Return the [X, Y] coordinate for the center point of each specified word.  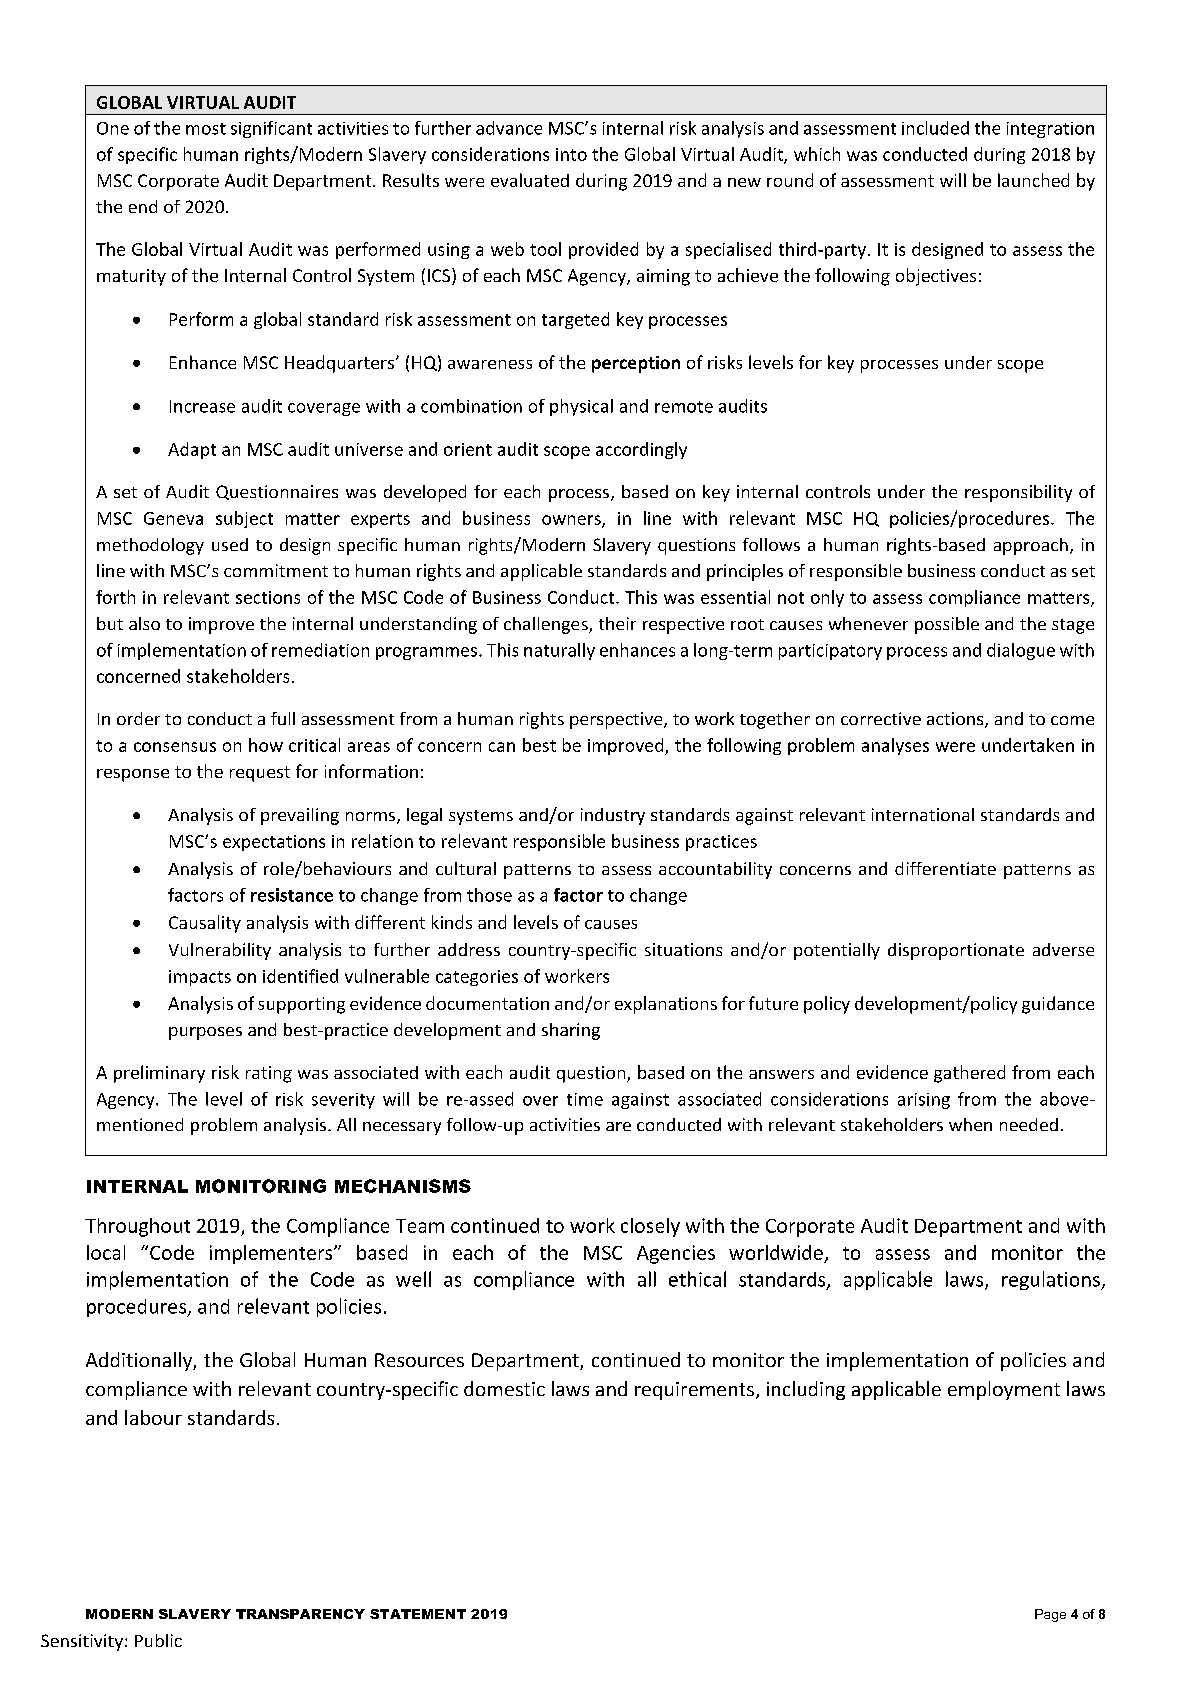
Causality [205, 924]
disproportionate [956, 951]
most [206, 129]
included [935, 128]
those [489, 895]
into [571, 154]
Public [158, 1640]
